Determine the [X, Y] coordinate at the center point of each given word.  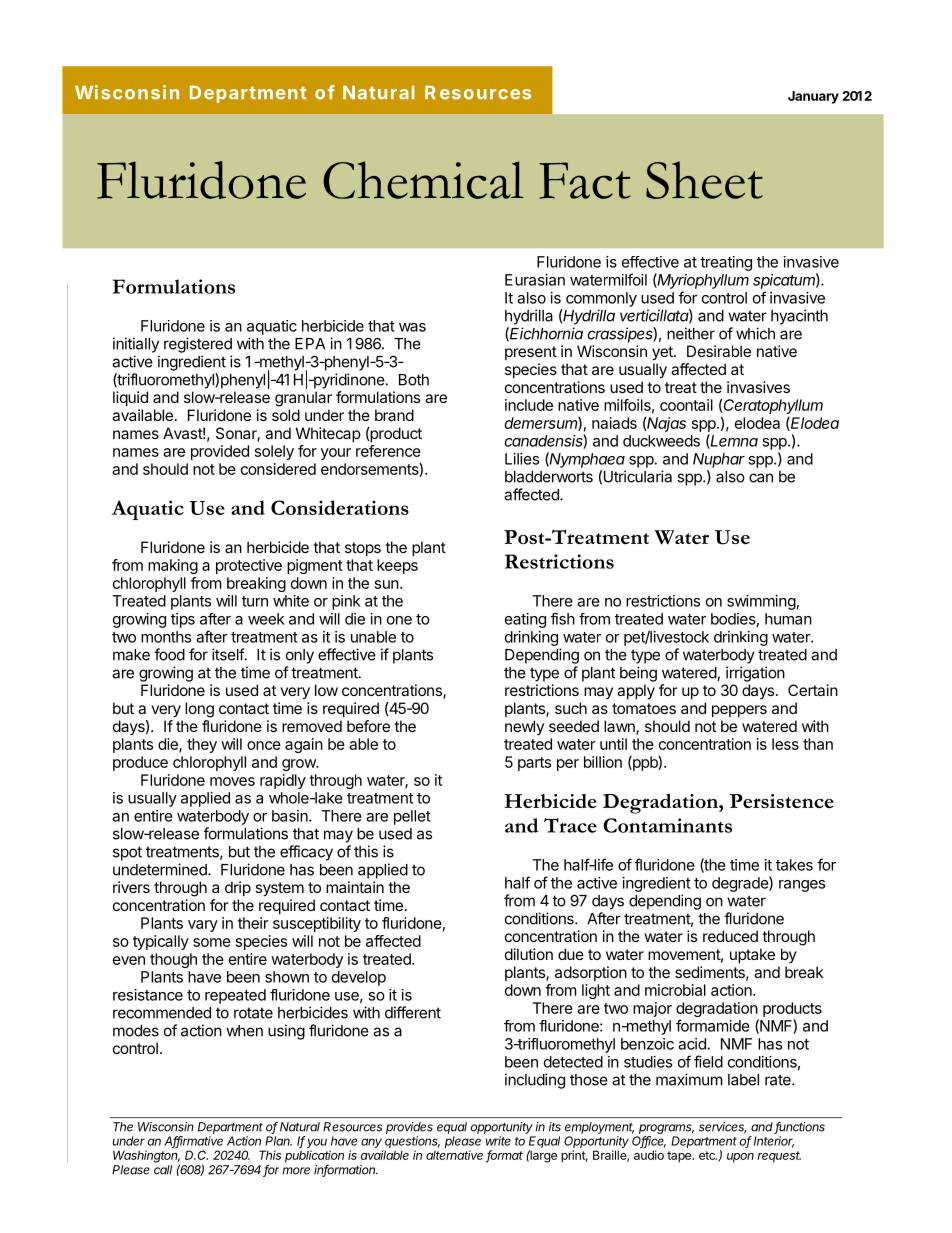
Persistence [782, 801]
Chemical [423, 180]
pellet [412, 817]
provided [220, 452]
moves [232, 781]
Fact [584, 180]
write [498, 1141]
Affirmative [193, 1142]
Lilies [522, 459]
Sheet [704, 180]
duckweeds [661, 441]
